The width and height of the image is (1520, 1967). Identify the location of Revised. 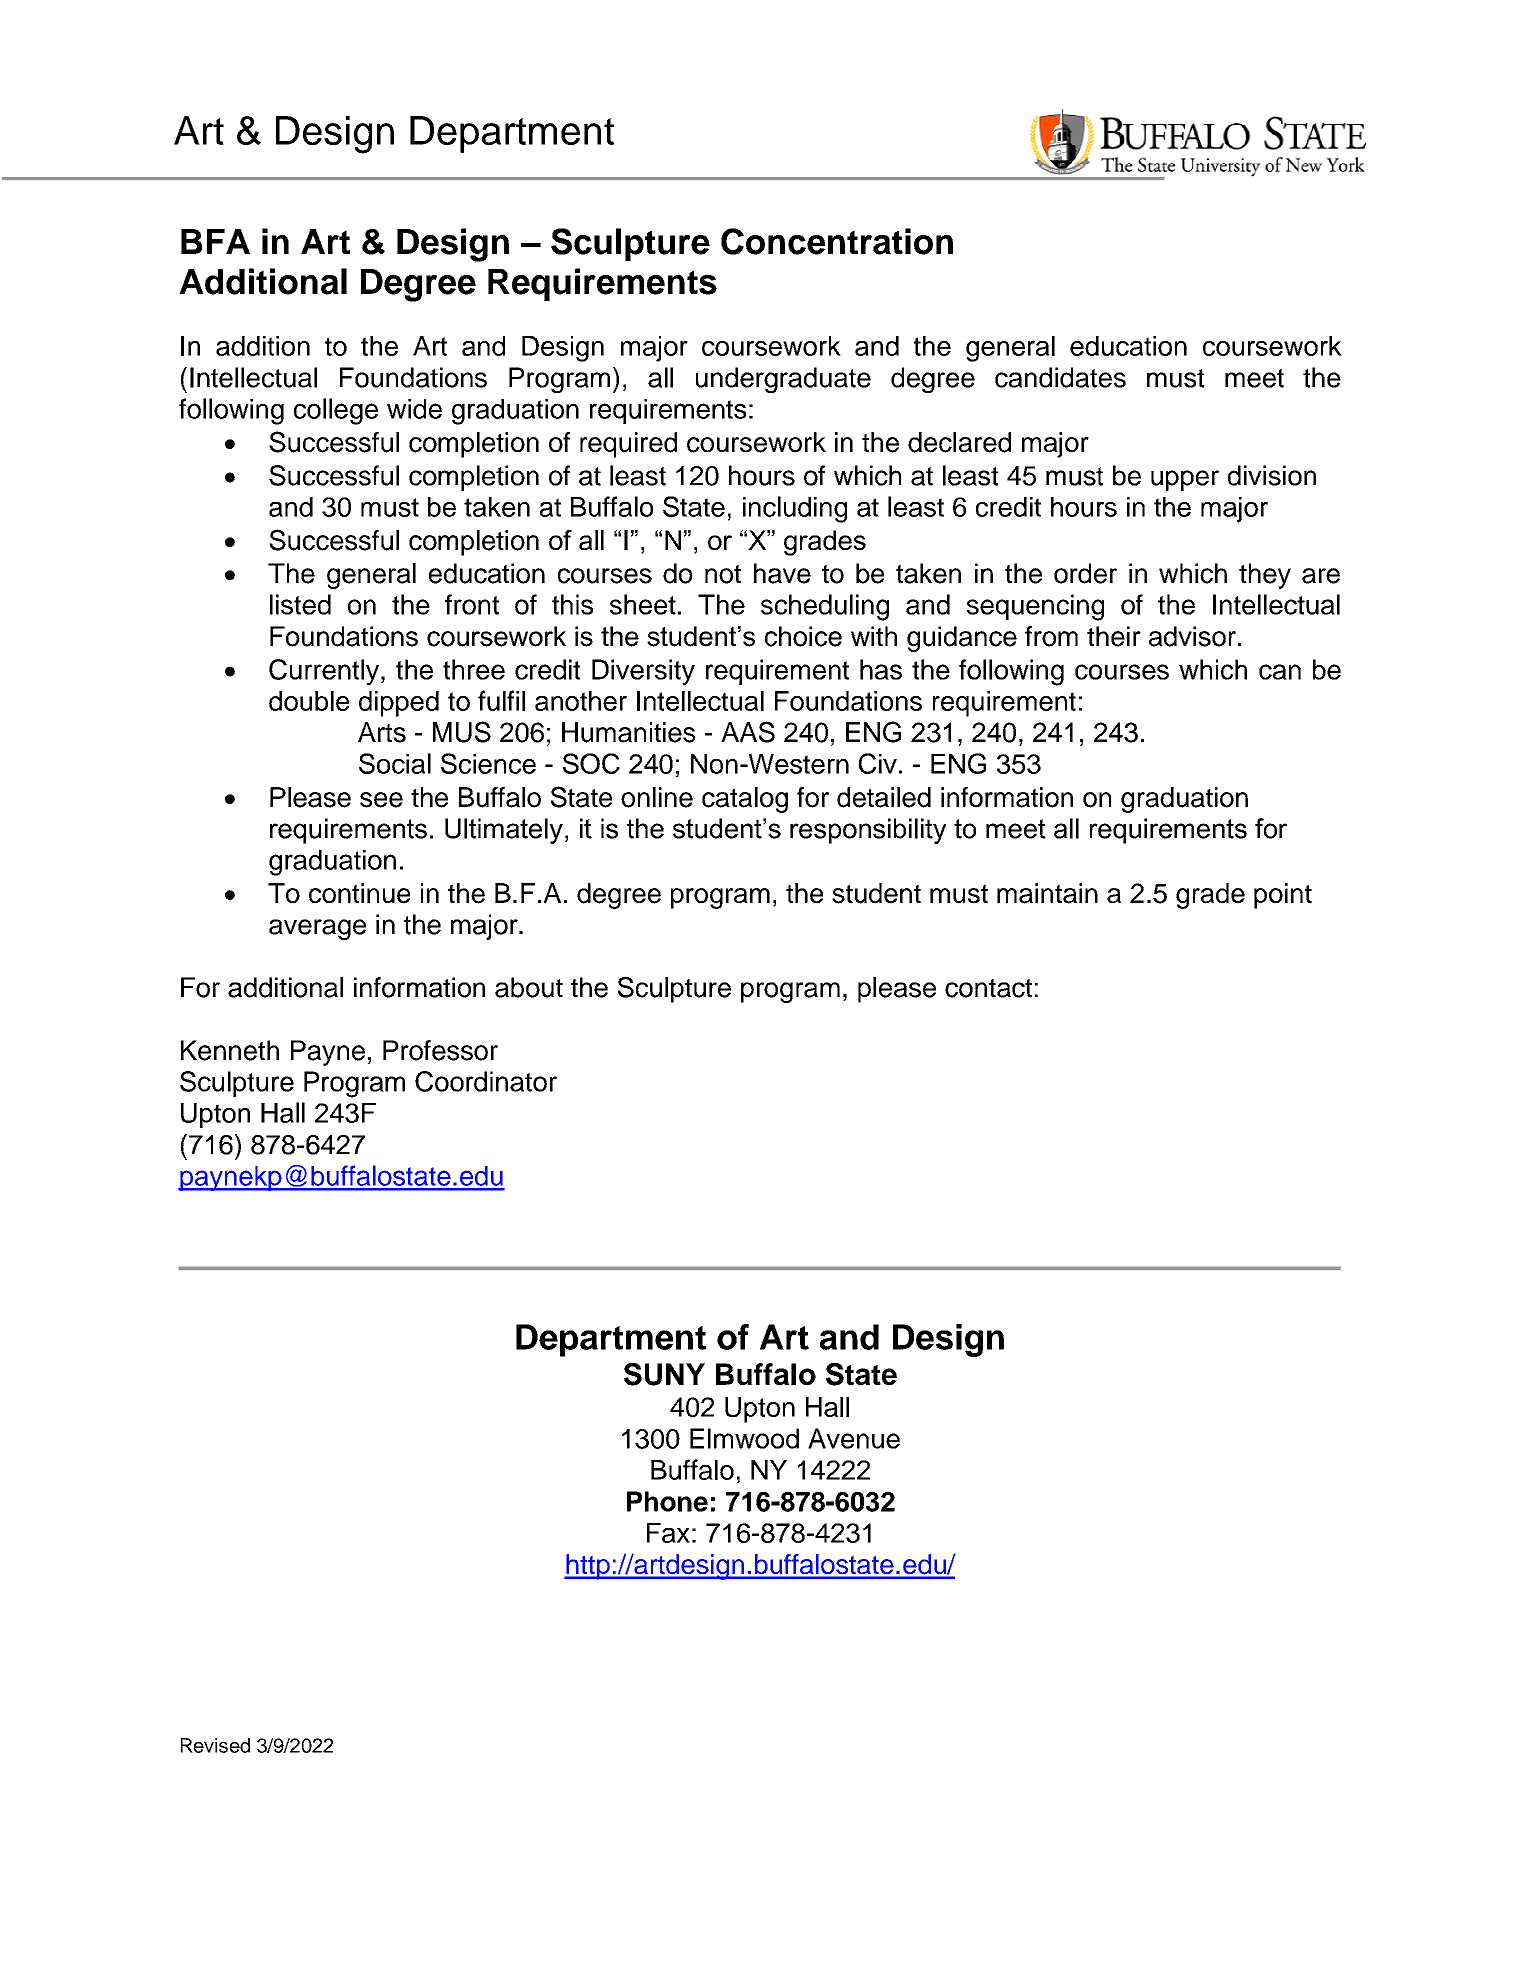
(215, 1745).
